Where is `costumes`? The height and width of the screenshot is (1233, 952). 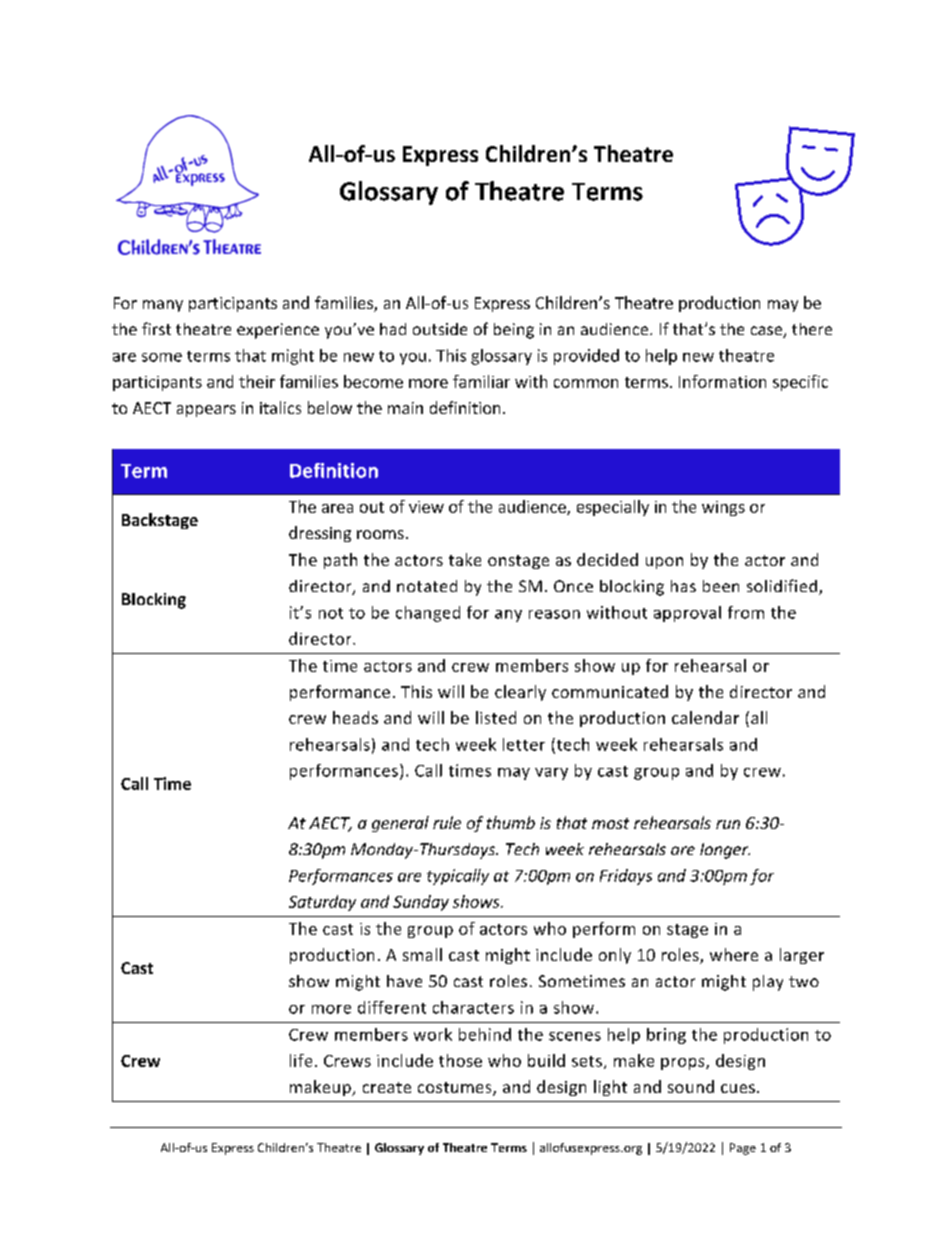
costumes is located at coordinates (456, 1089).
